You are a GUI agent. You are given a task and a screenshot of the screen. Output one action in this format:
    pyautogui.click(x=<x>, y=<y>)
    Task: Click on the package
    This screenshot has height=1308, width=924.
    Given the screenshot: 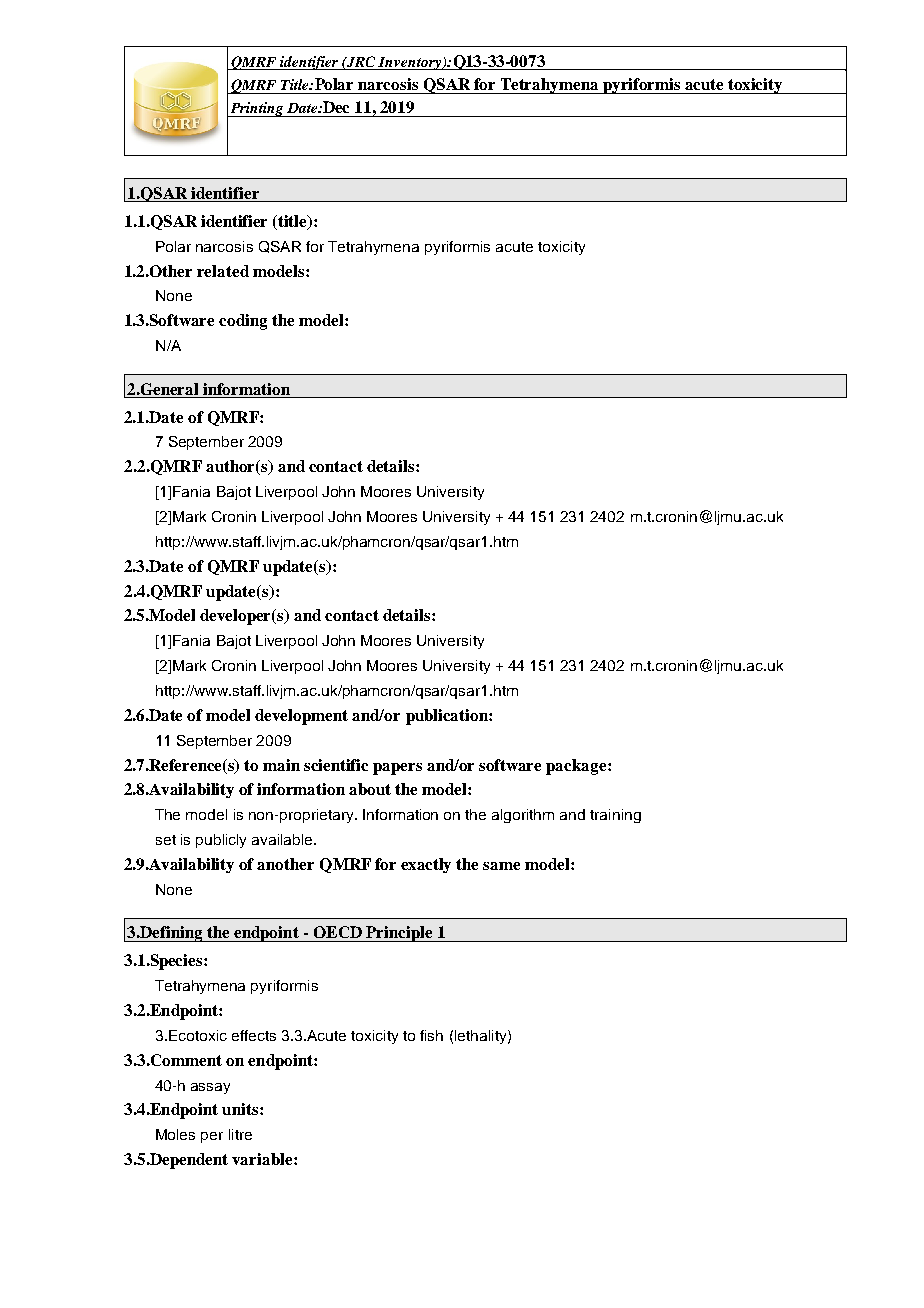 What is the action you would take?
    pyautogui.click(x=577, y=767)
